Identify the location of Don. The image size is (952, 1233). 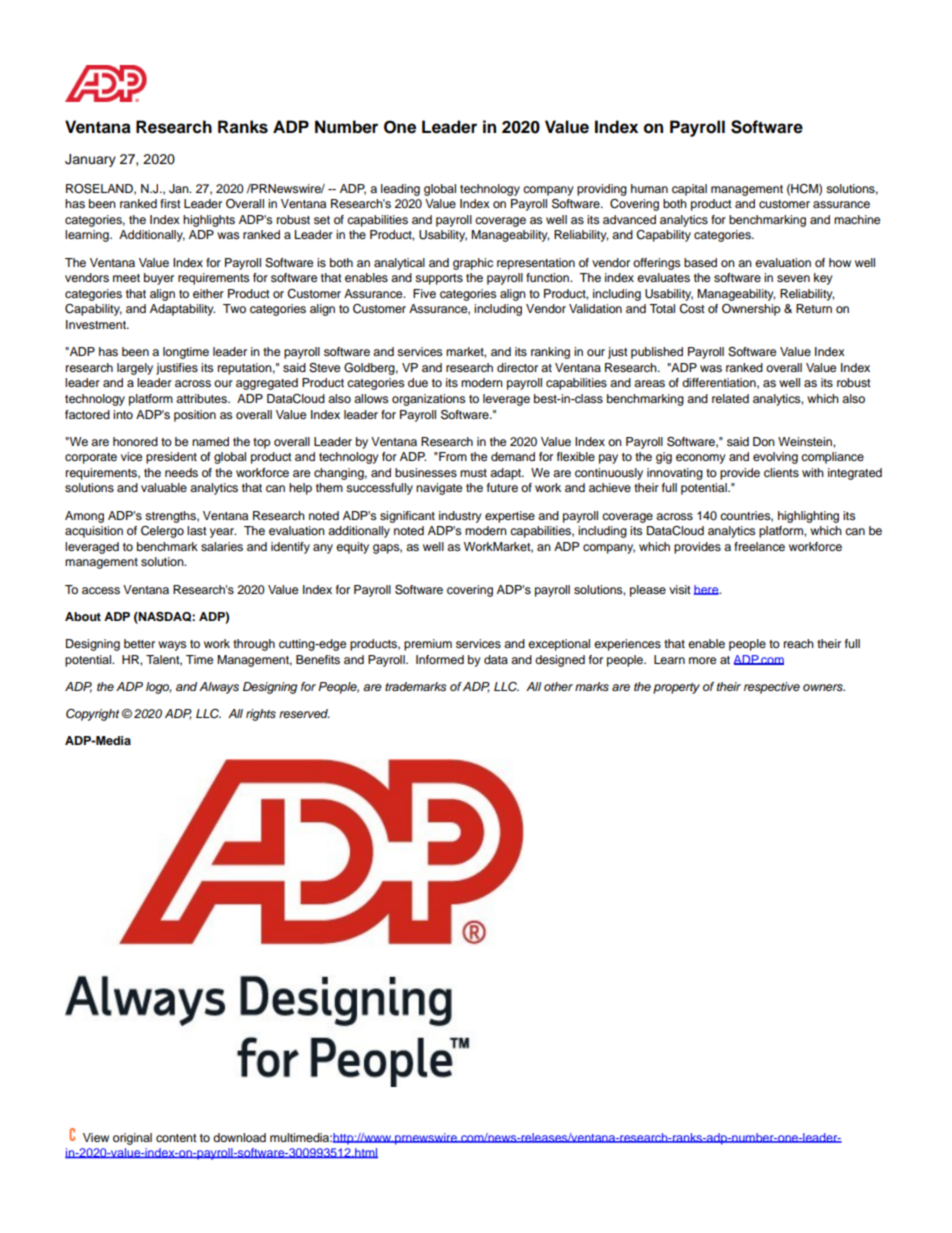
(764, 441).
